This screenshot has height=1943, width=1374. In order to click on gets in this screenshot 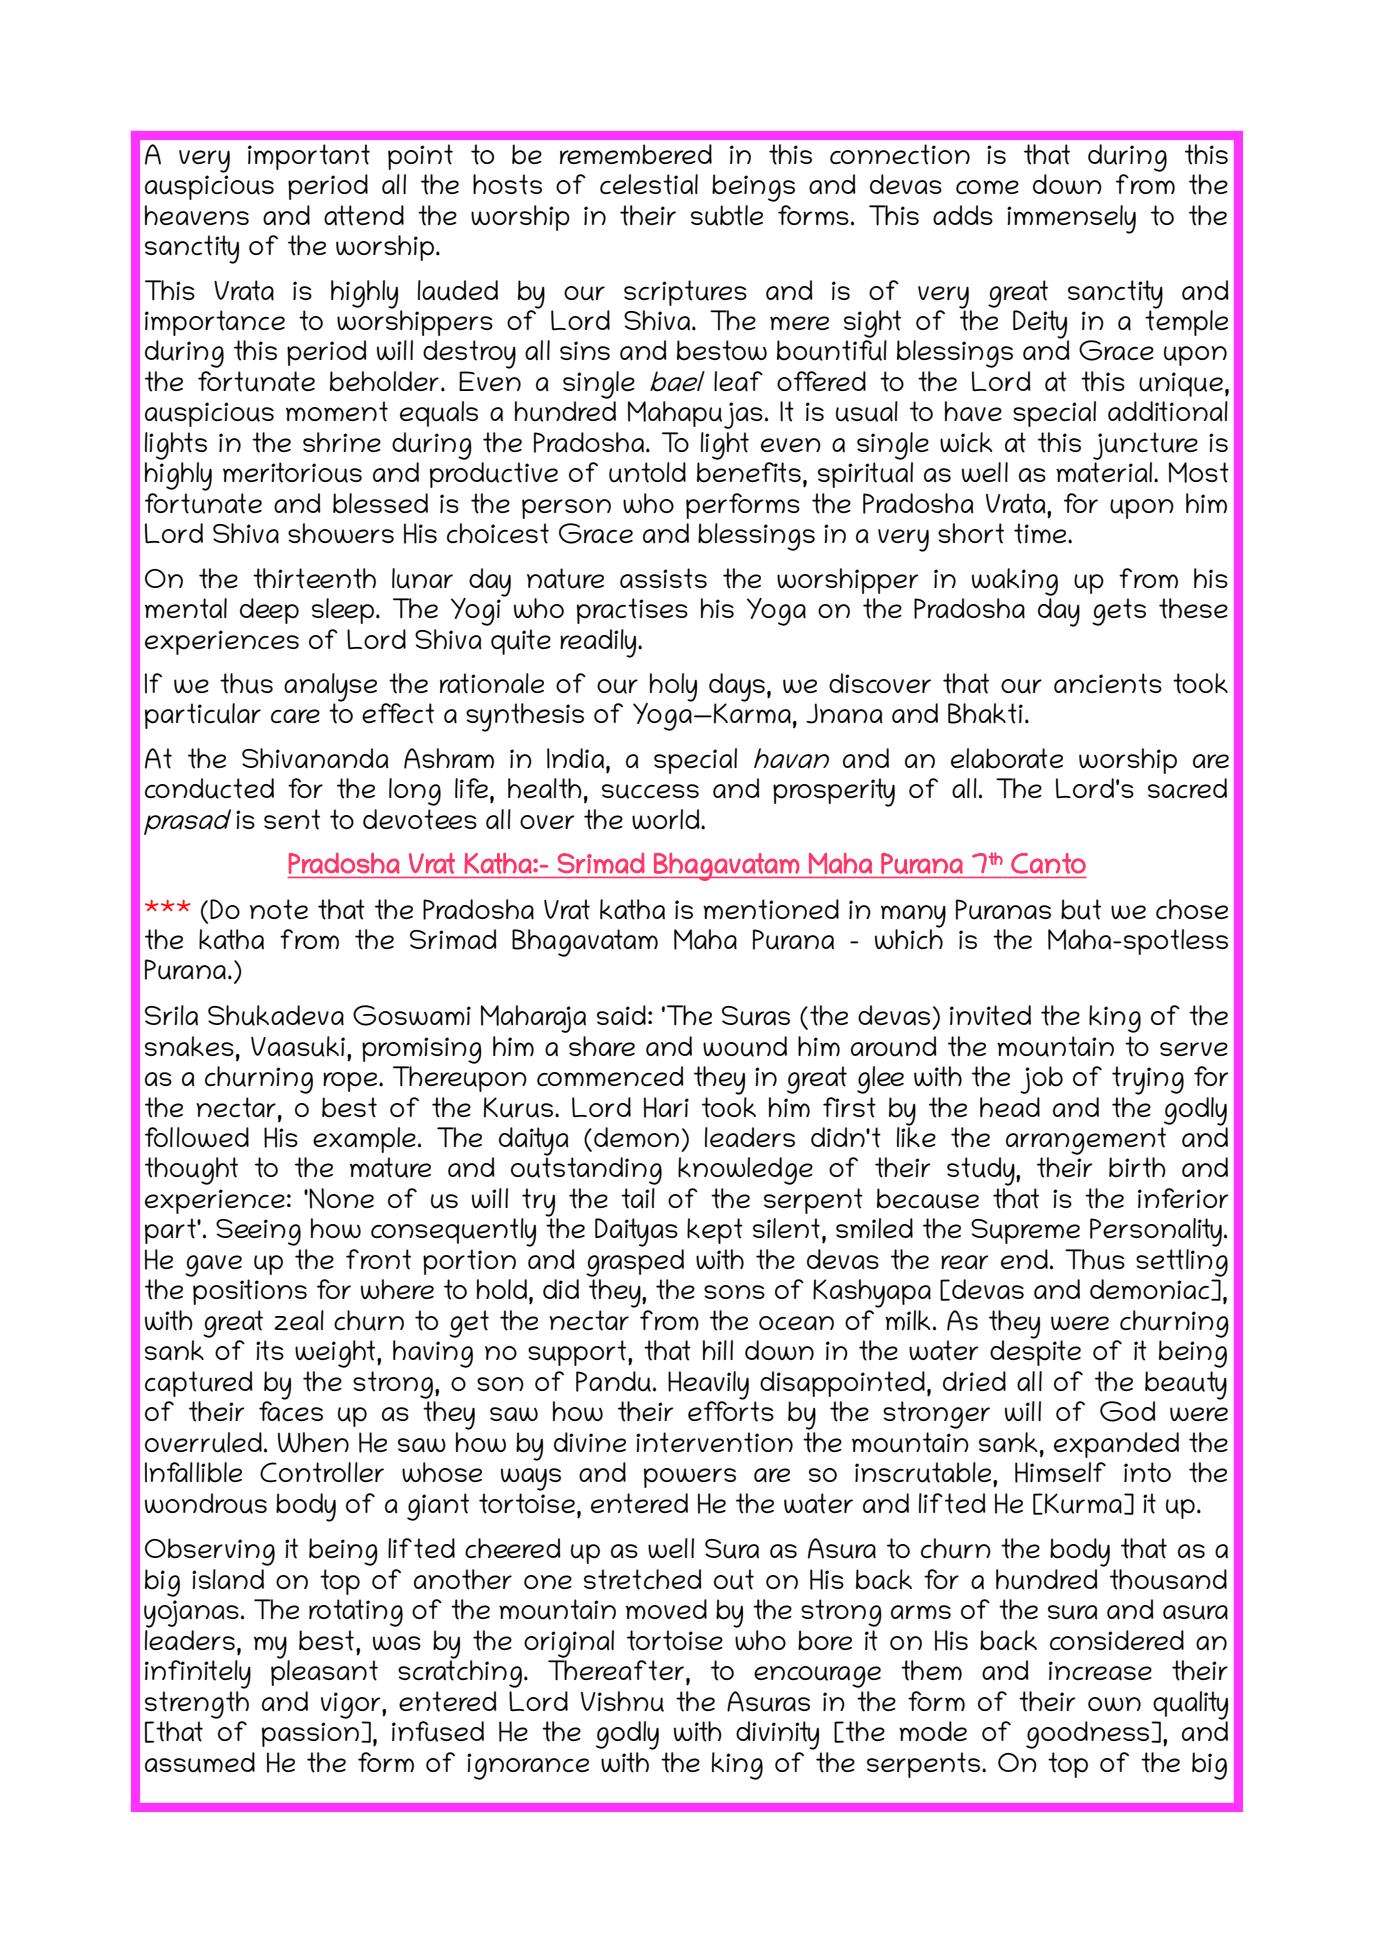, I will do `click(1119, 612)`.
